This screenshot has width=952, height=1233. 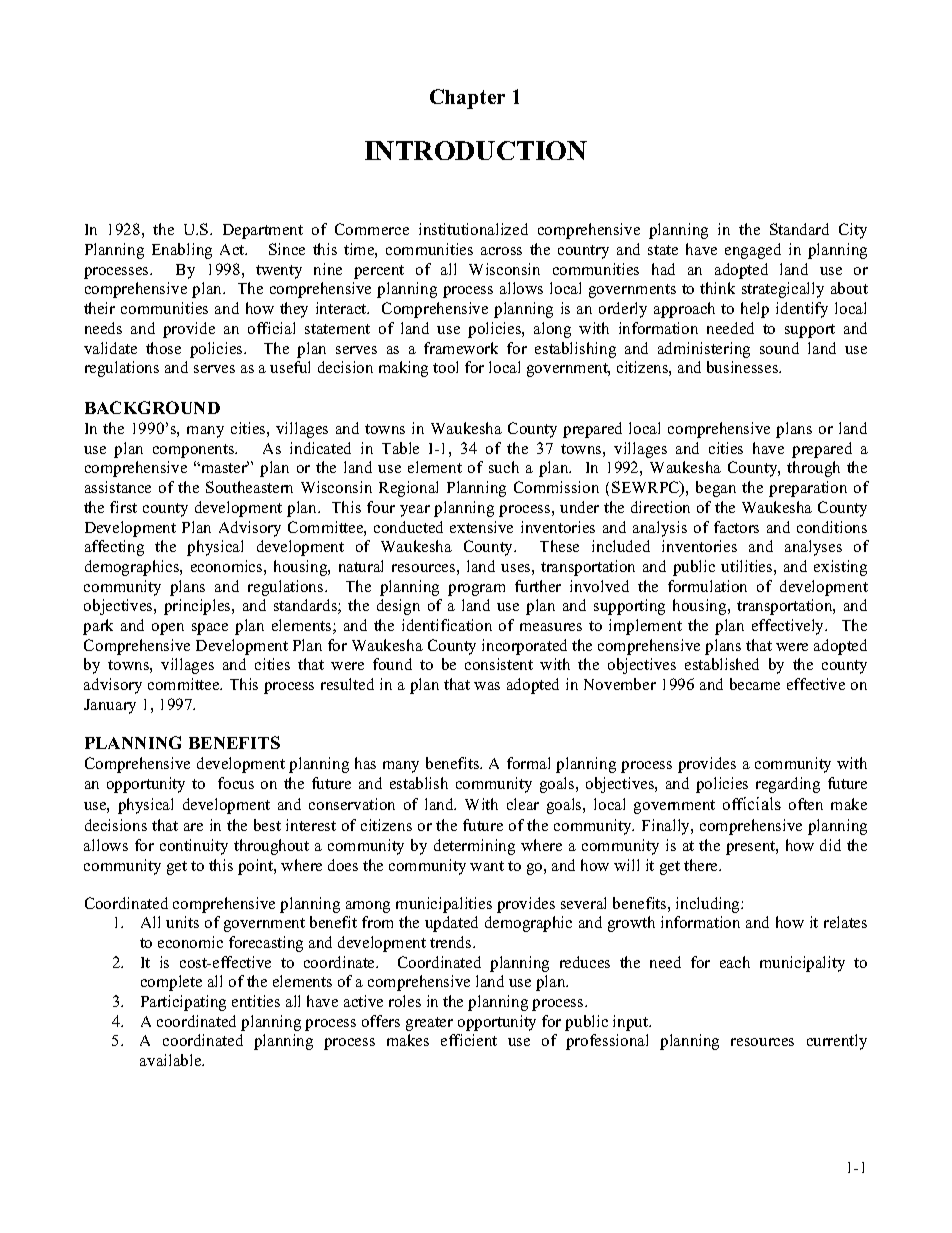 I want to click on formulation, so click(x=707, y=586).
